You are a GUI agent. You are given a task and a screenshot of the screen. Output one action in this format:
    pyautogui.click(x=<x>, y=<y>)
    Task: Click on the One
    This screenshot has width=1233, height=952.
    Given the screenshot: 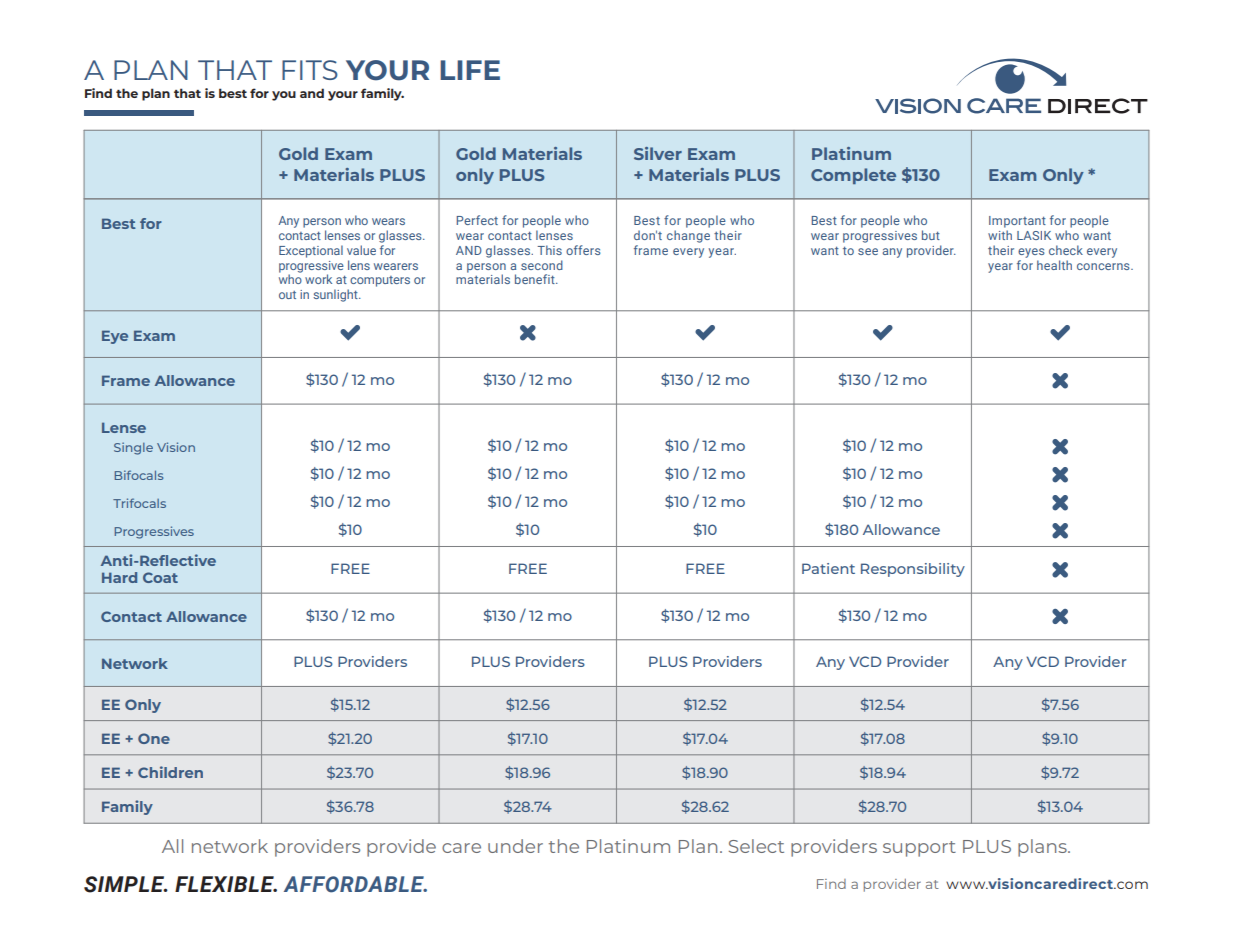 What is the action you would take?
    pyautogui.click(x=154, y=738)
